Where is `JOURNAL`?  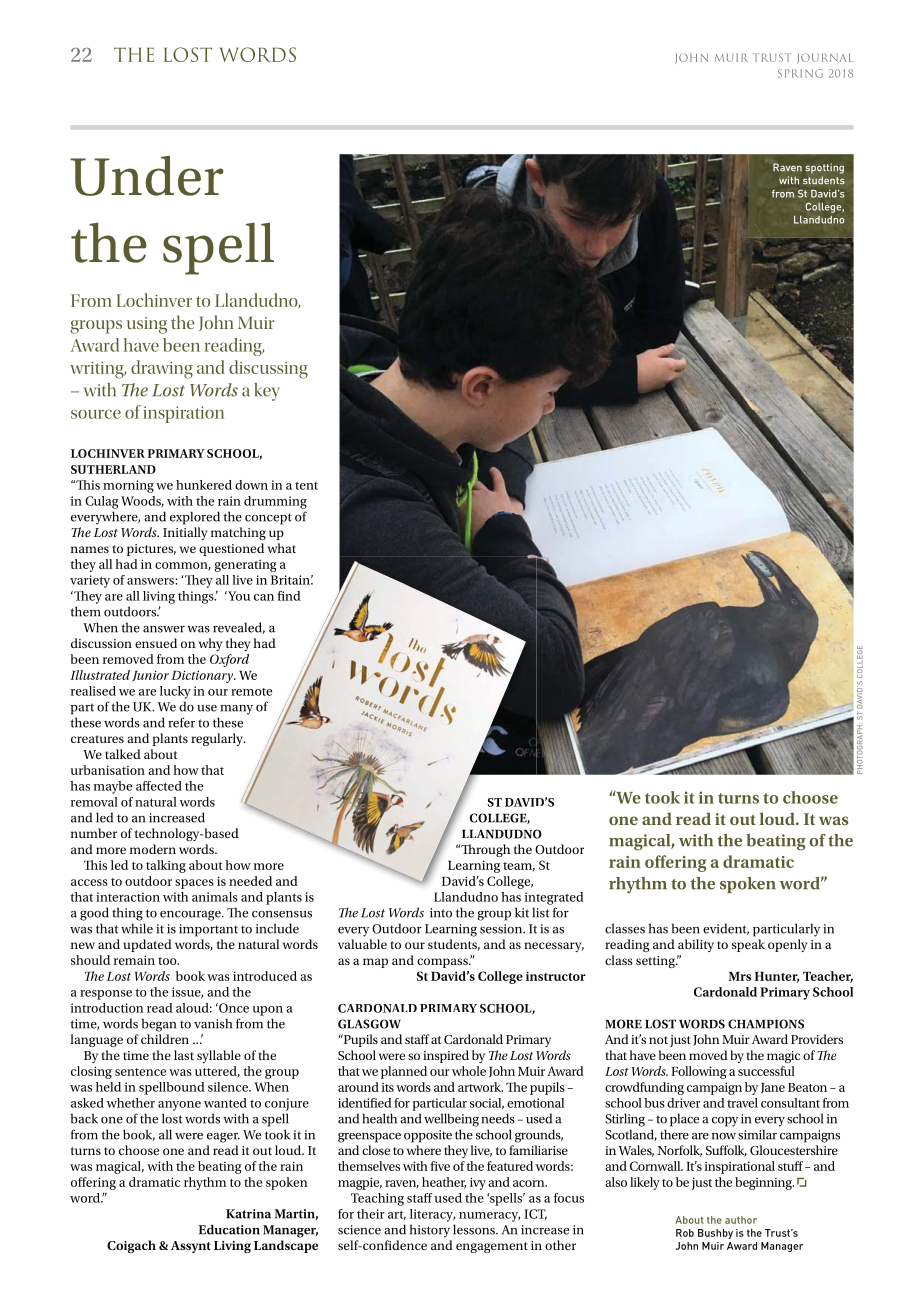
JOURNAL is located at coordinates (825, 58).
